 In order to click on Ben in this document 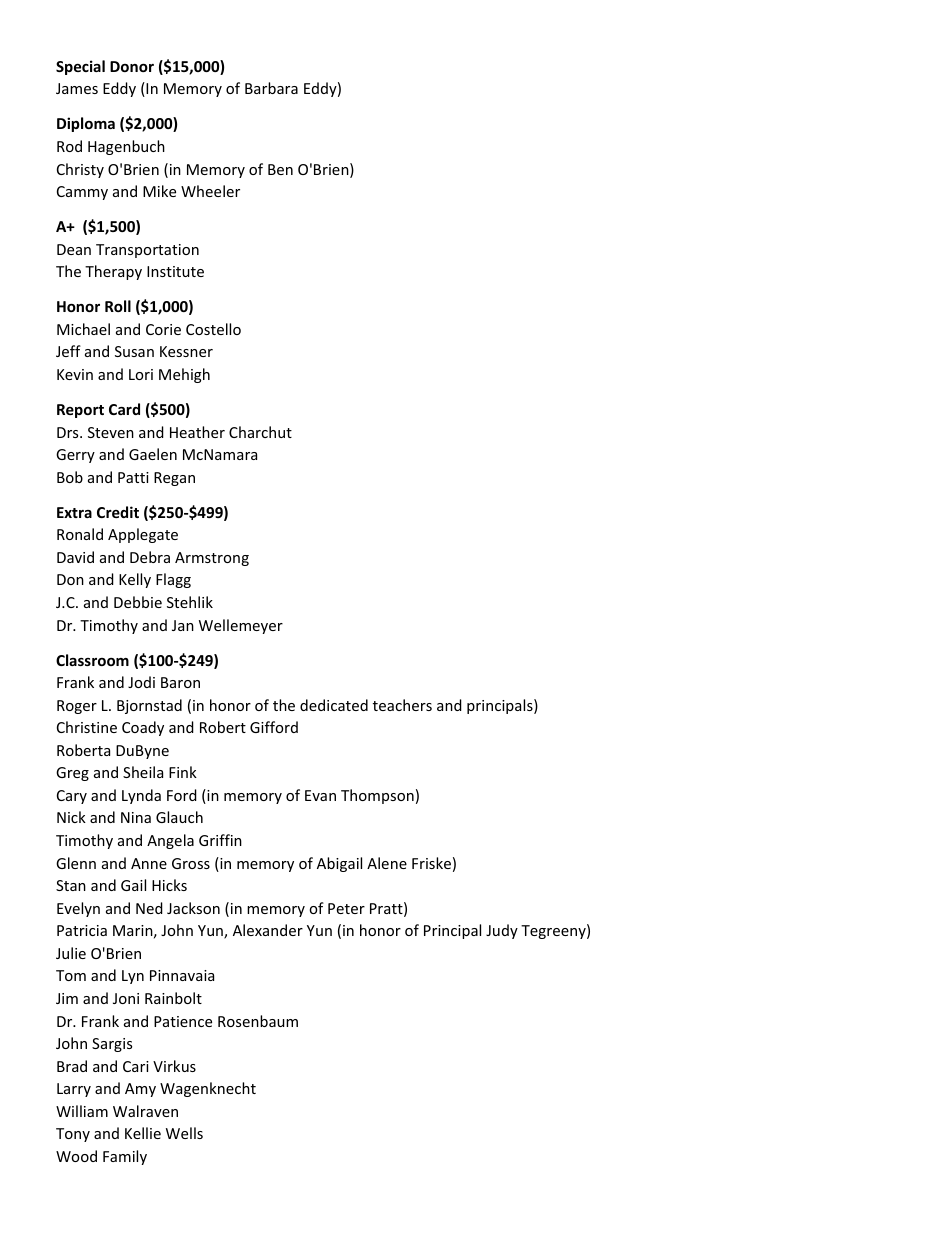, I will do `click(280, 169)`.
